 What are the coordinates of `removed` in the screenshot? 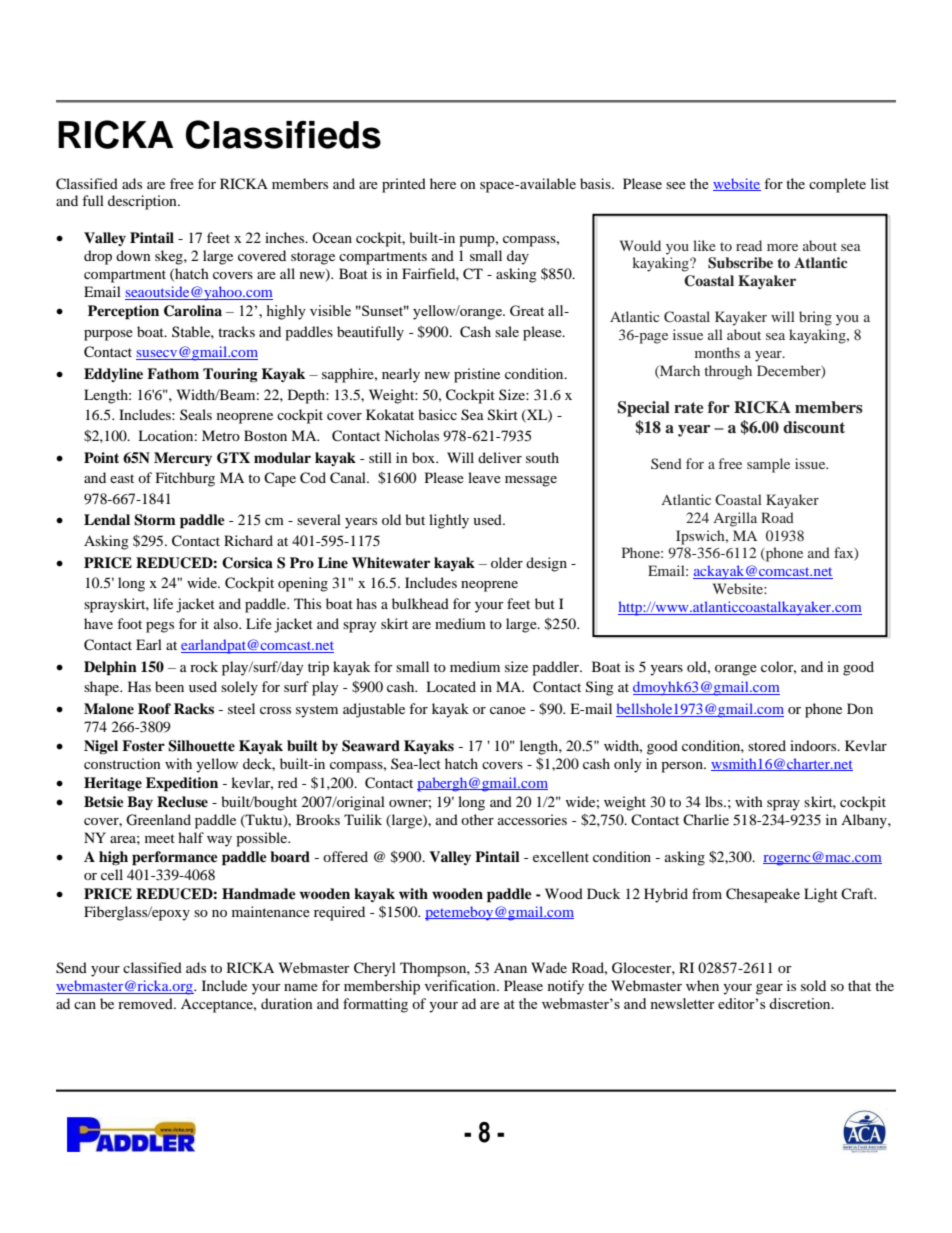 It's located at (146, 1003).
